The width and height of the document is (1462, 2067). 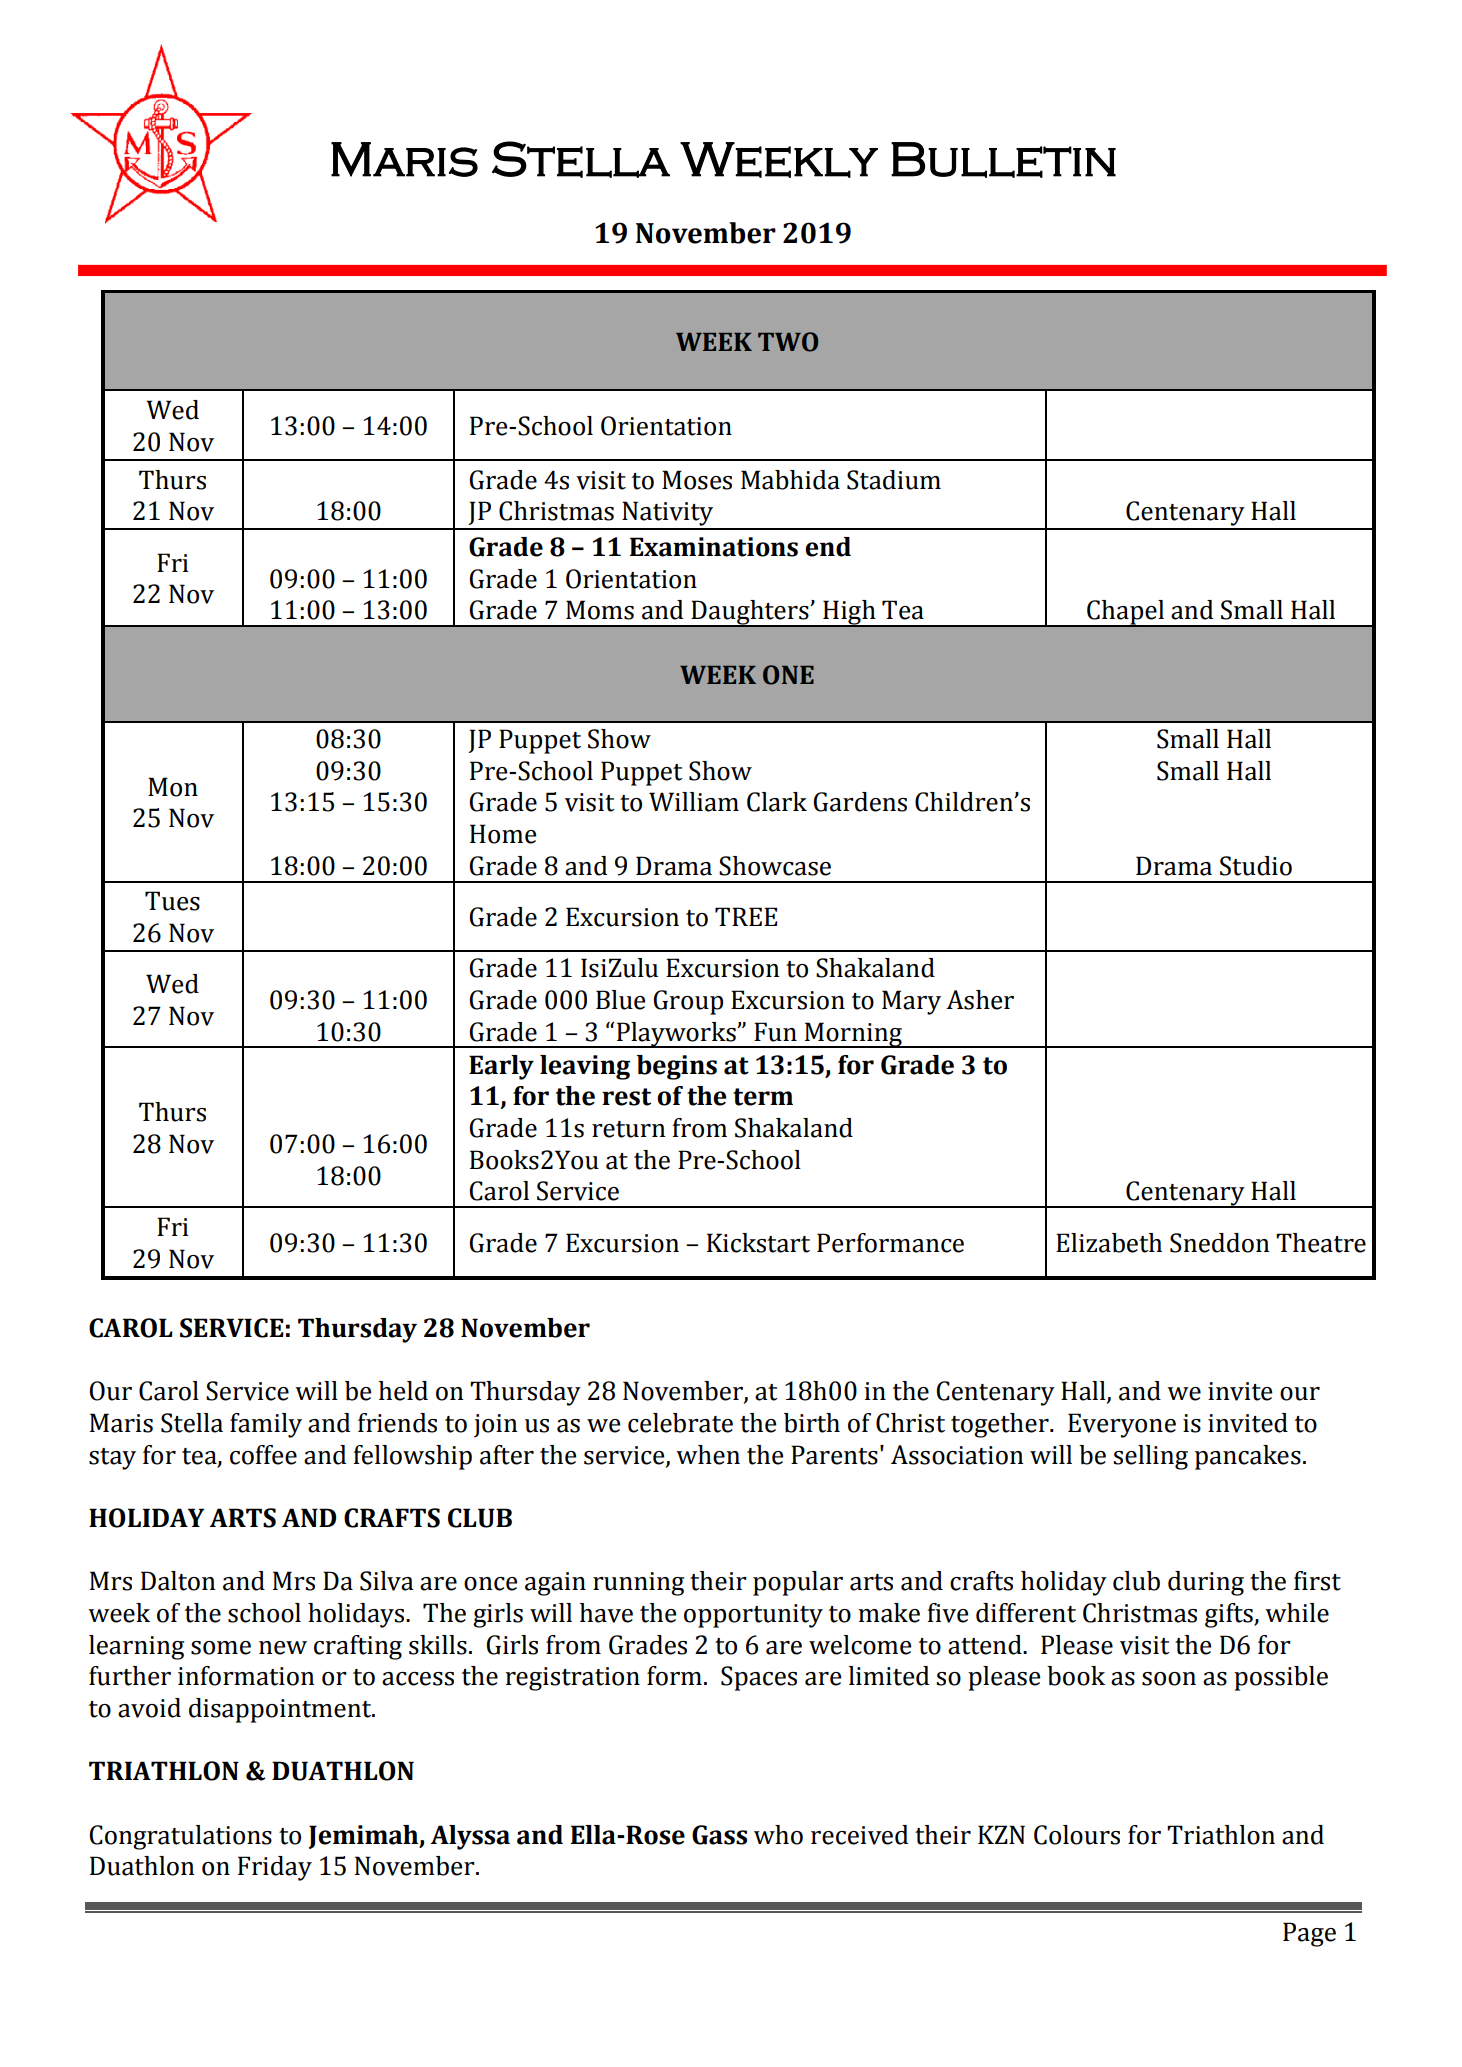 I want to click on Kickstart, so click(x=758, y=1243).
